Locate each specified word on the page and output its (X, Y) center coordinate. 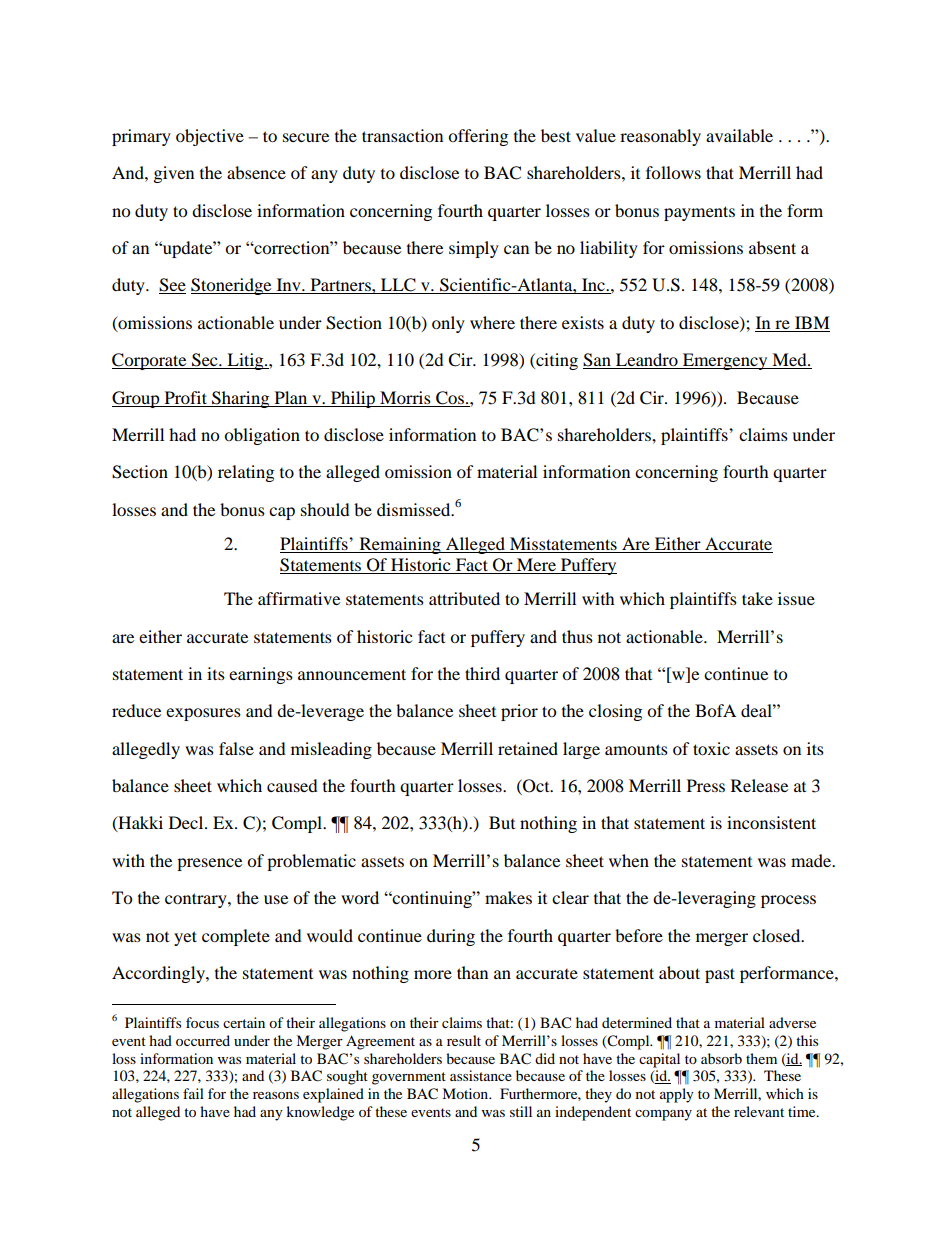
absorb (721, 1058)
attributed (464, 598)
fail (193, 1093)
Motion (466, 1093)
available (739, 135)
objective (210, 137)
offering (478, 137)
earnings (261, 675)
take (757, 598)
